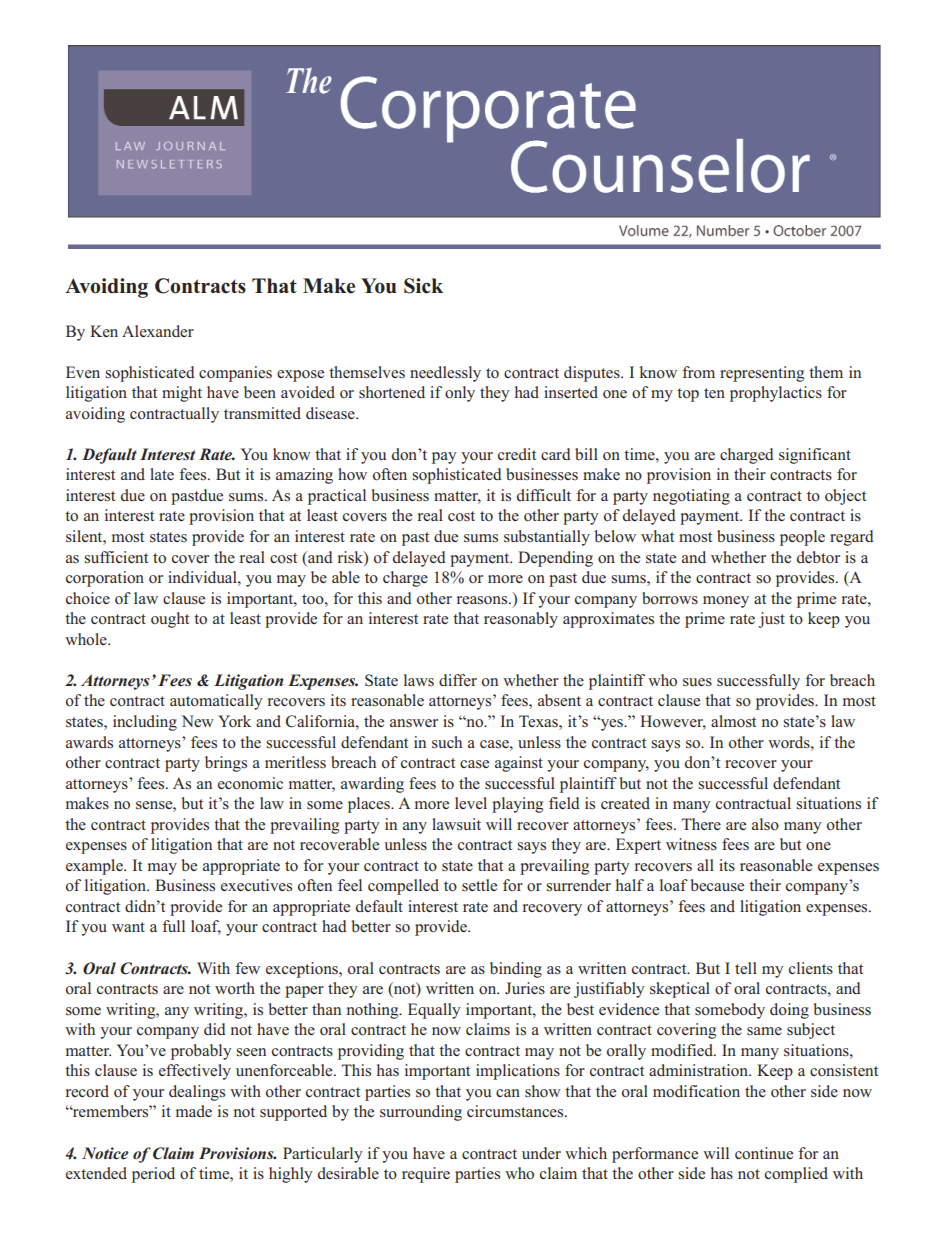  What do you see at coordinates (153, 1175) in the screenshot?
I see `period` at bounding box center [153, 1175].
